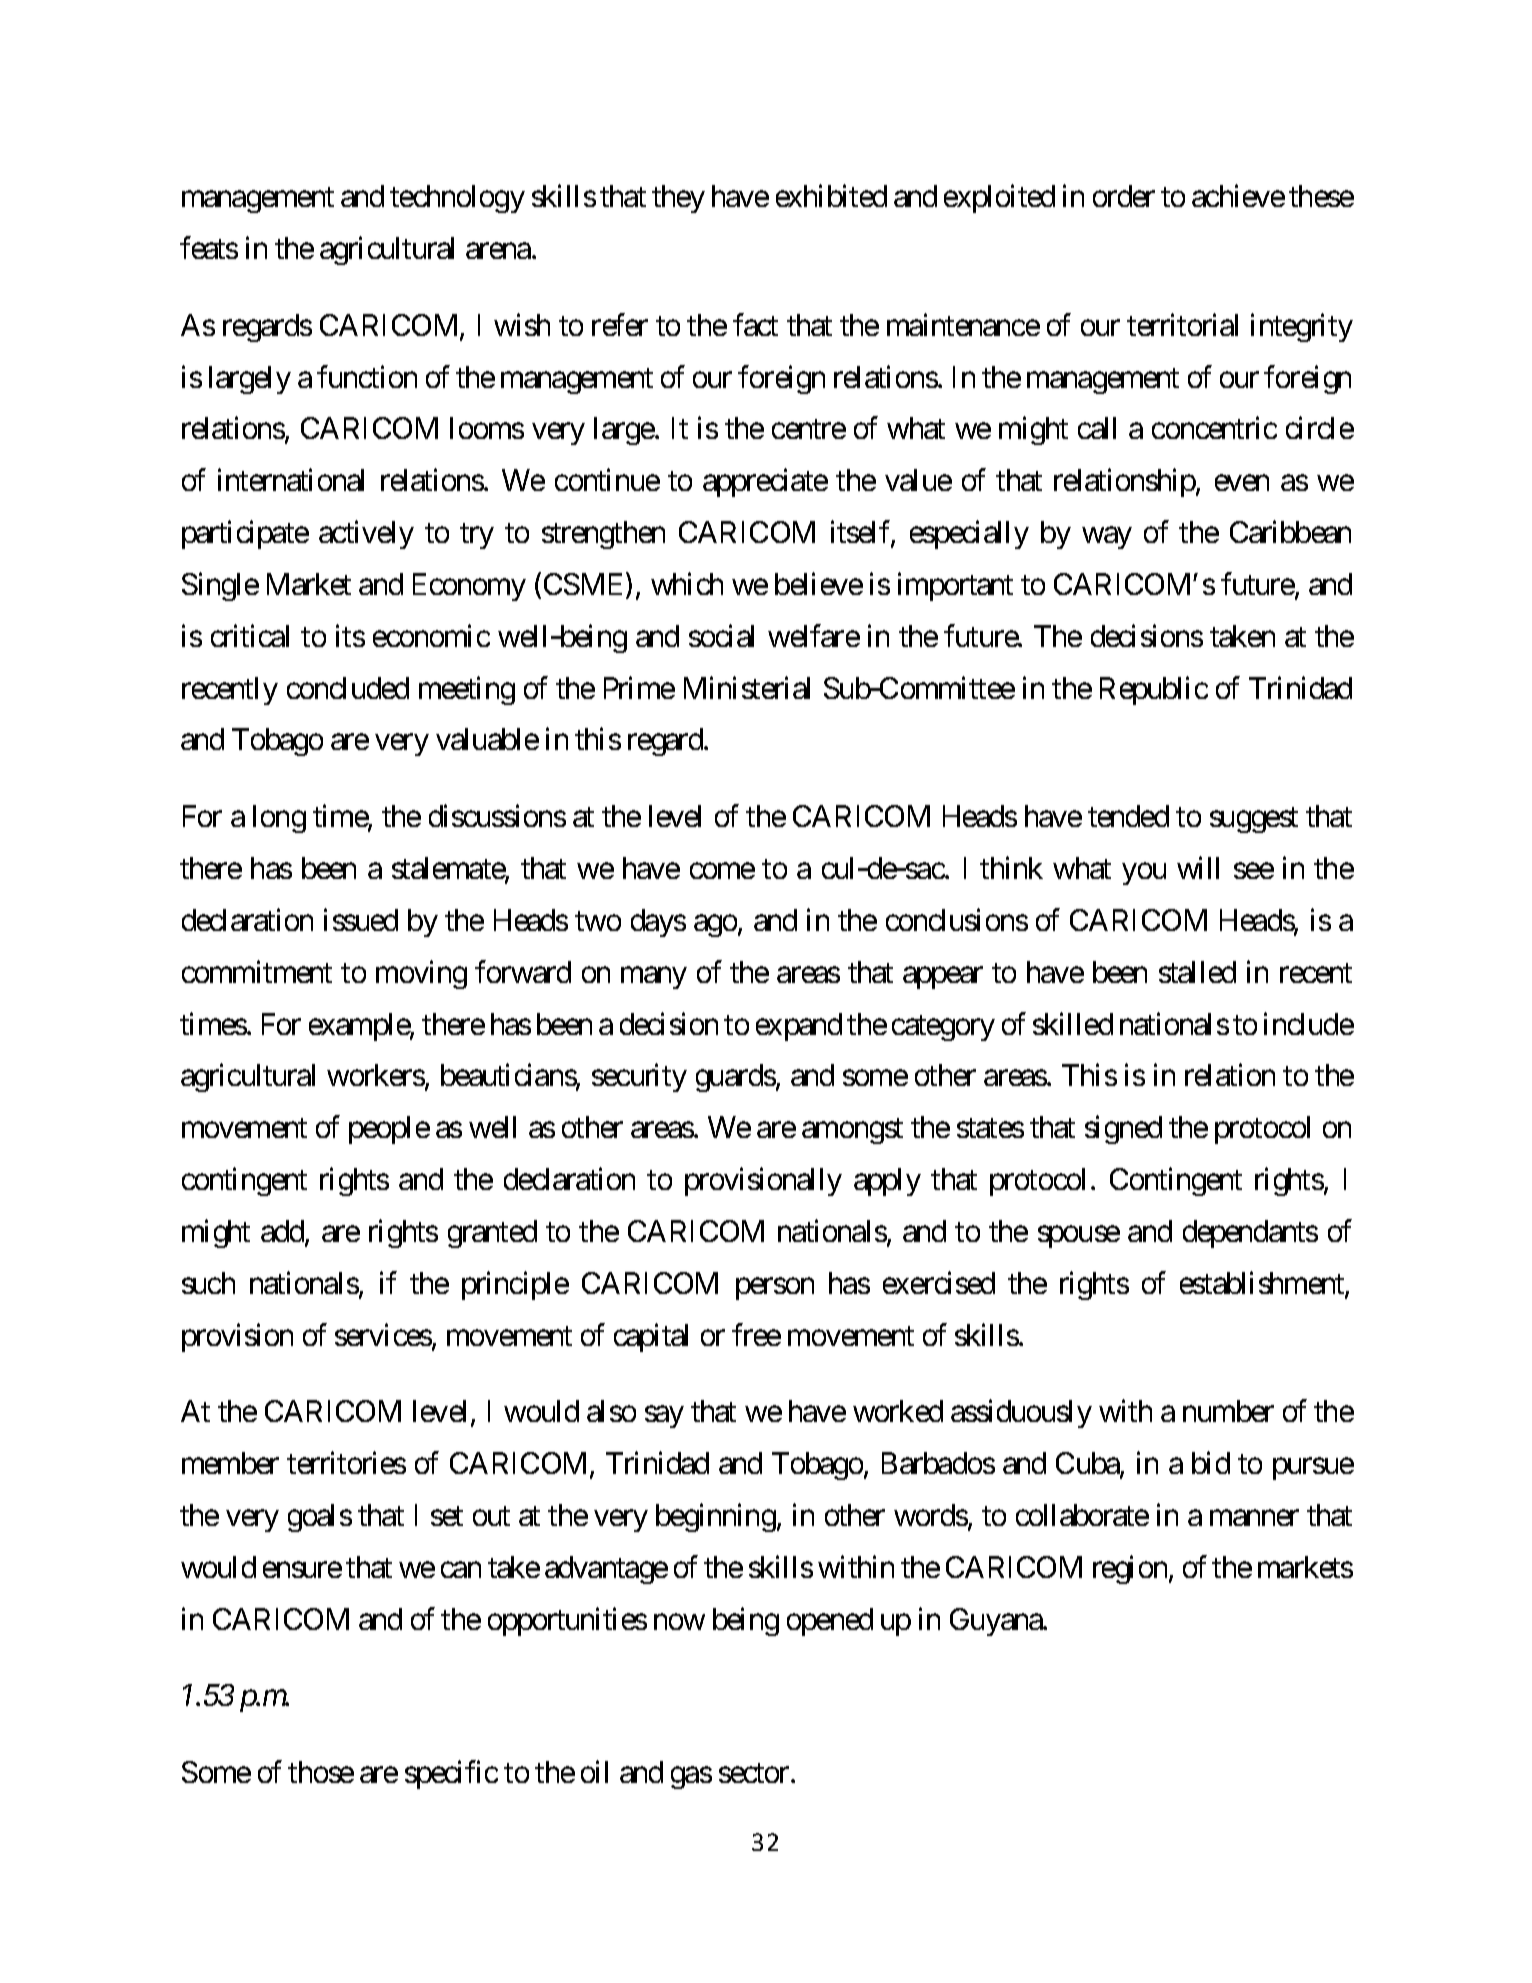  Describe the element at coordinates (1263, 1284) in the document. I see `establishment` at that location.
